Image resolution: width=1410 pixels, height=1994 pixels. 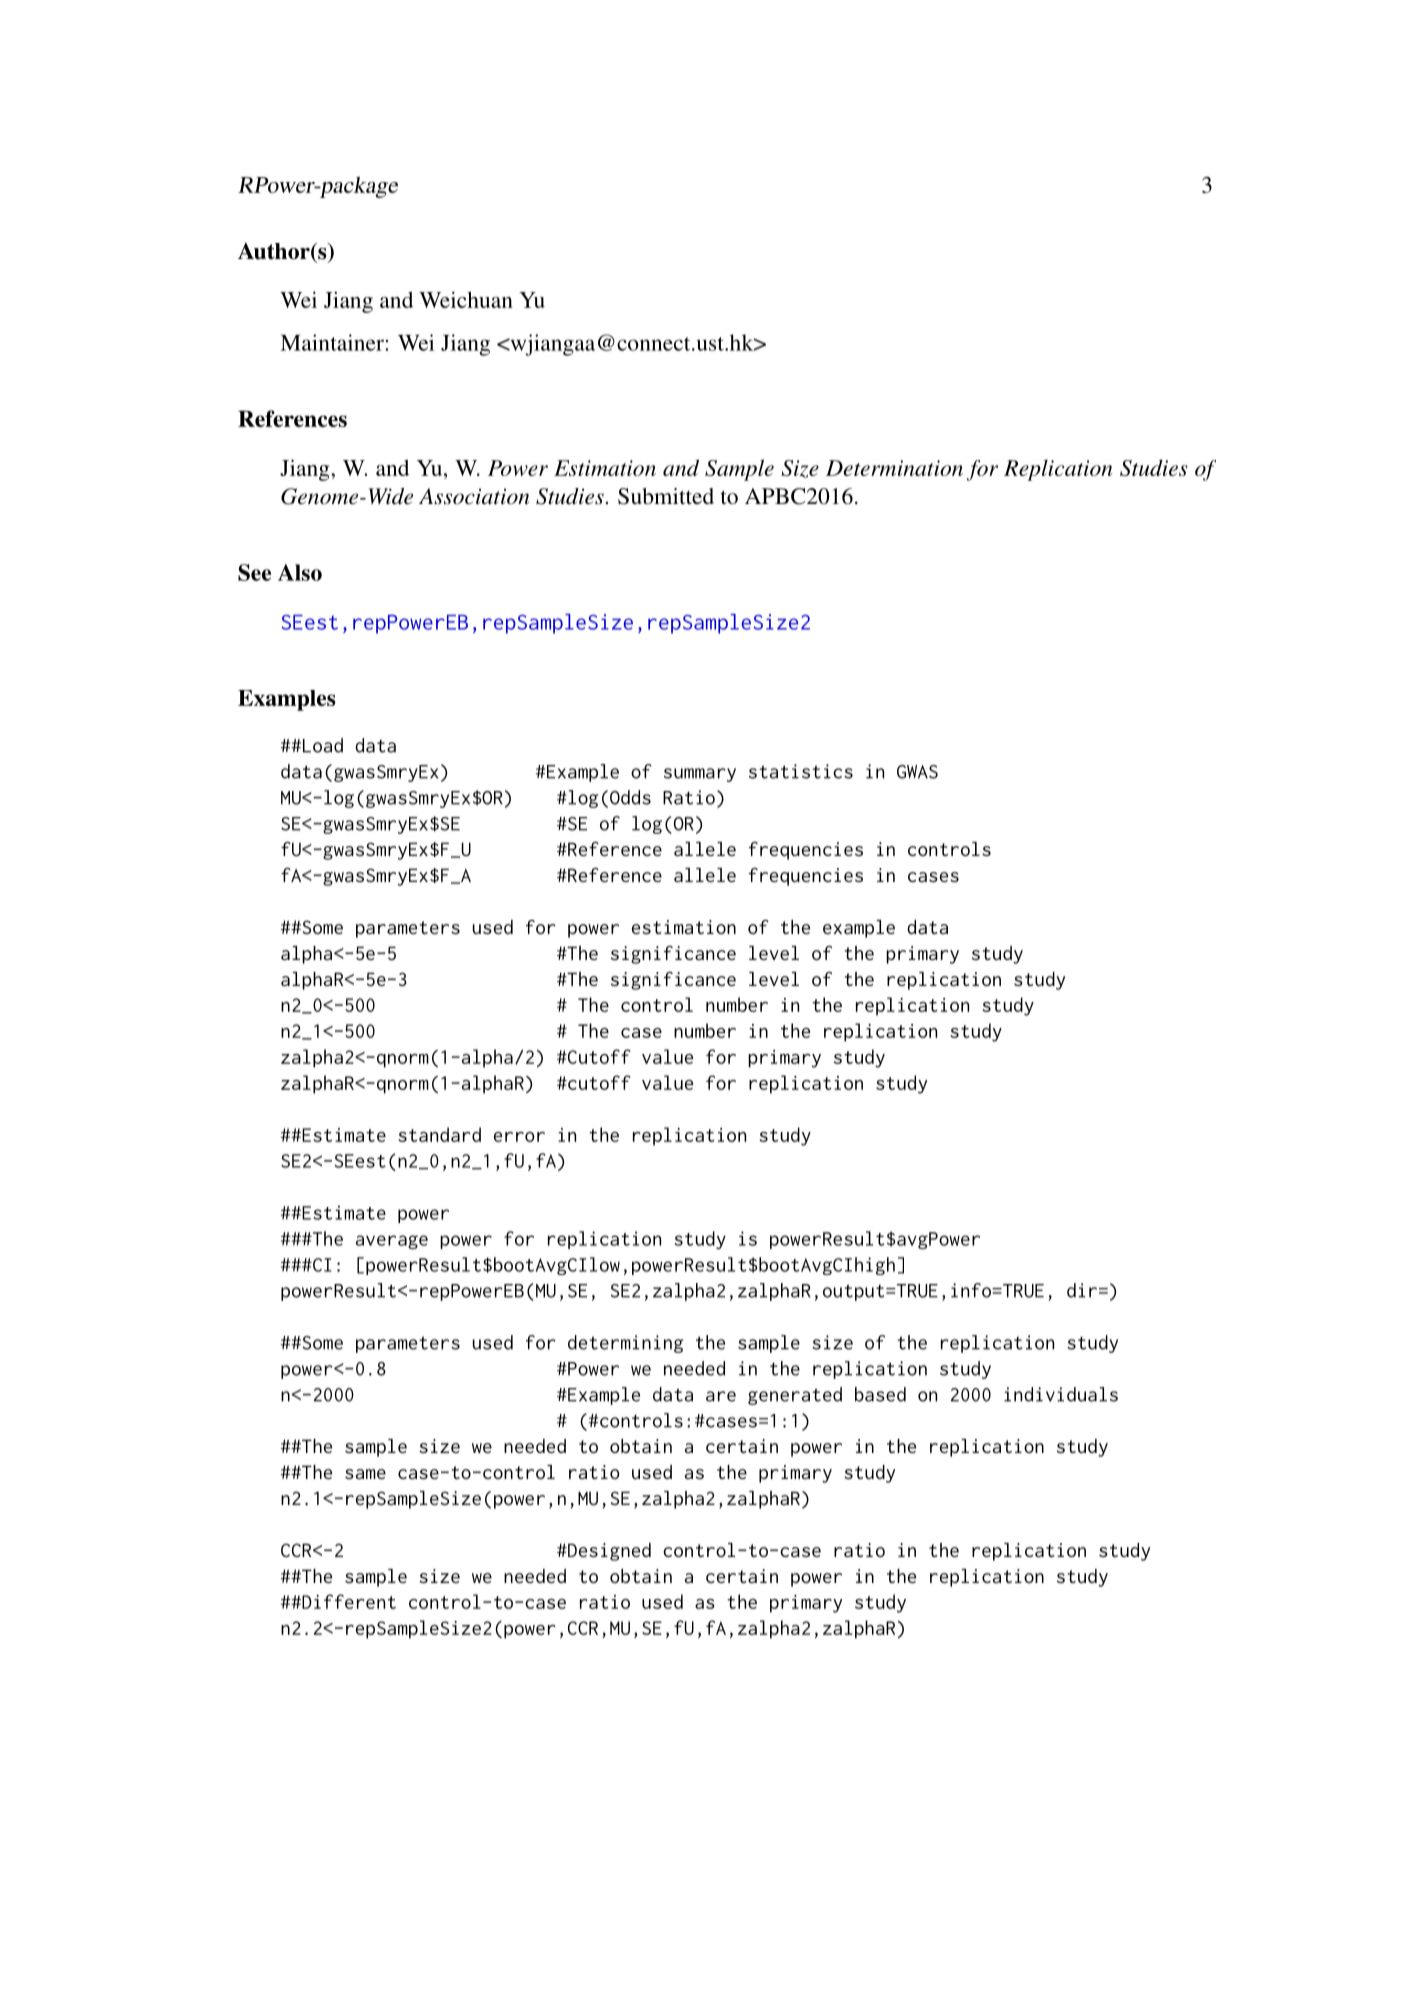 I want to click on Determination, so click(x=894, y=468).
